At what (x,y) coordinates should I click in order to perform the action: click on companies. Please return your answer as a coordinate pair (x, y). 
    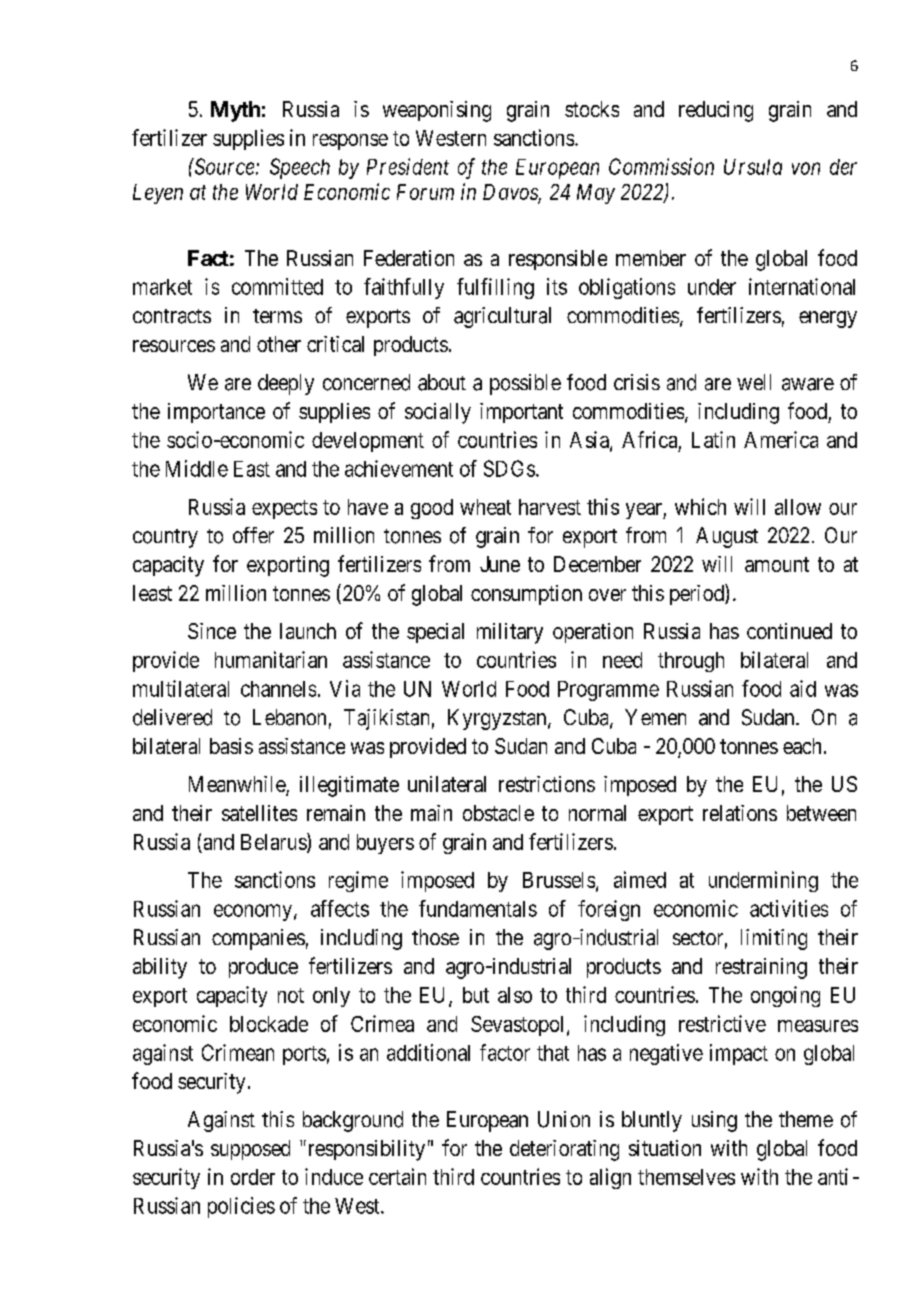
    Looking at the image, I should click on (258, 939).
